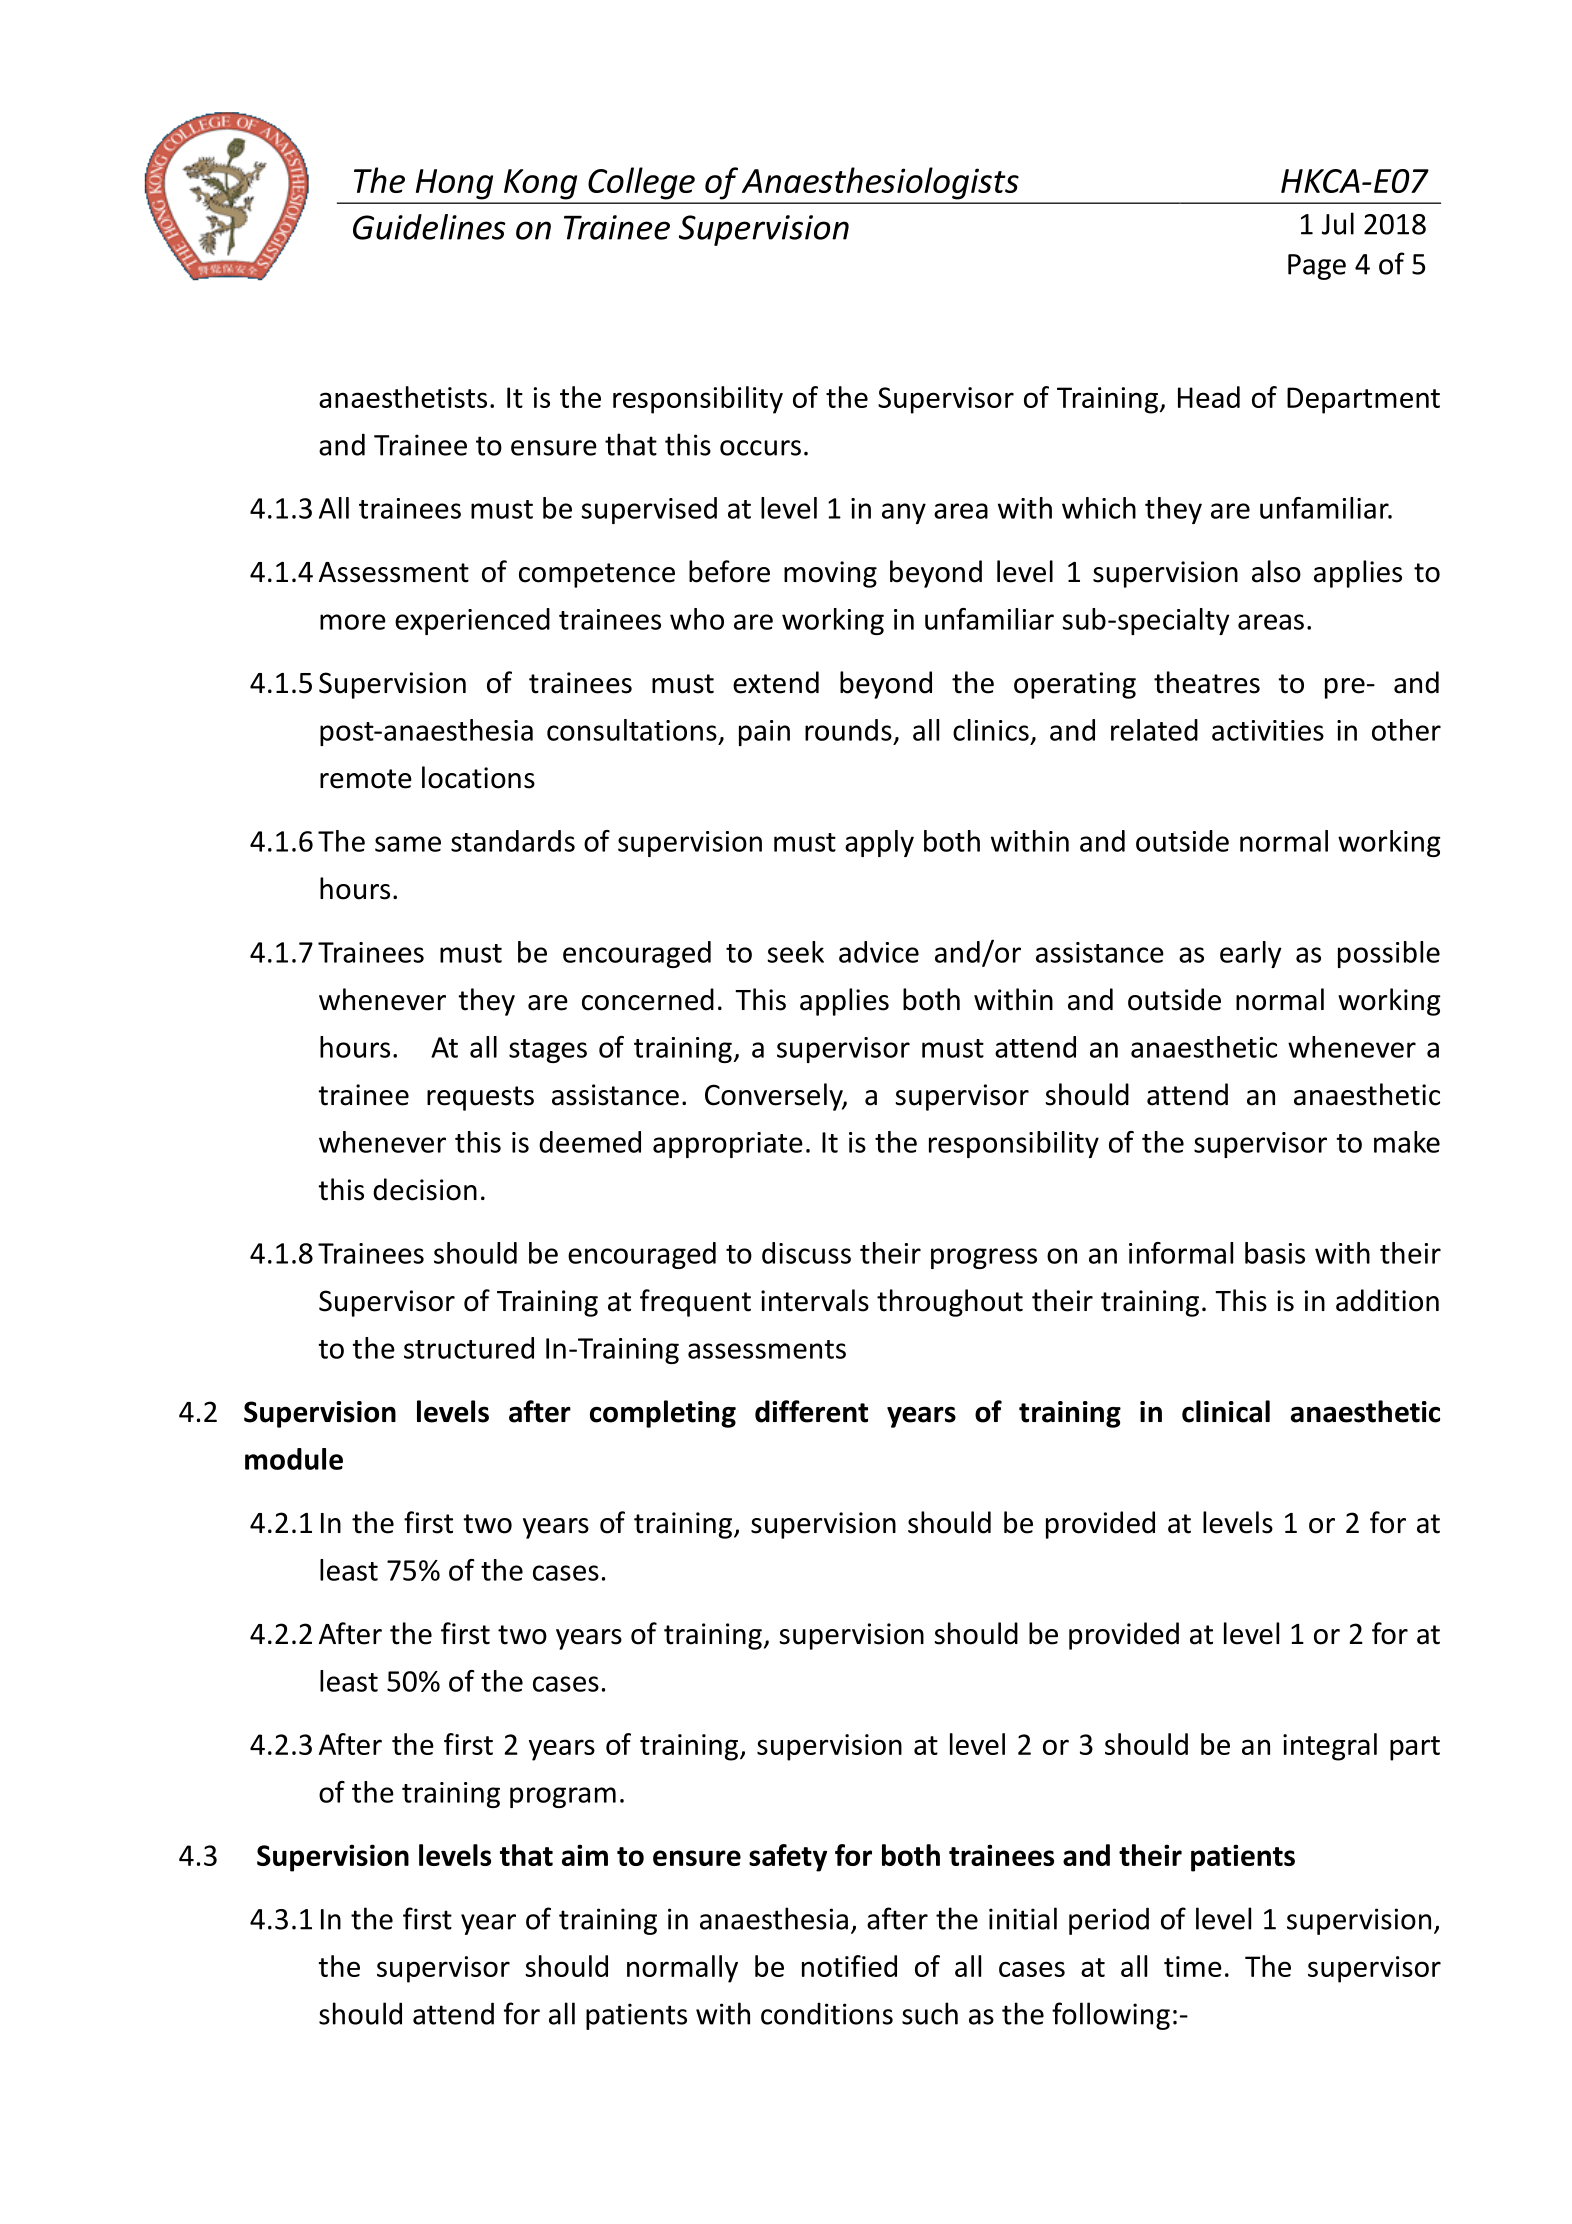 The height and width of the page is (2224, 1572). I want to click on time, so click(1193, 1966).
